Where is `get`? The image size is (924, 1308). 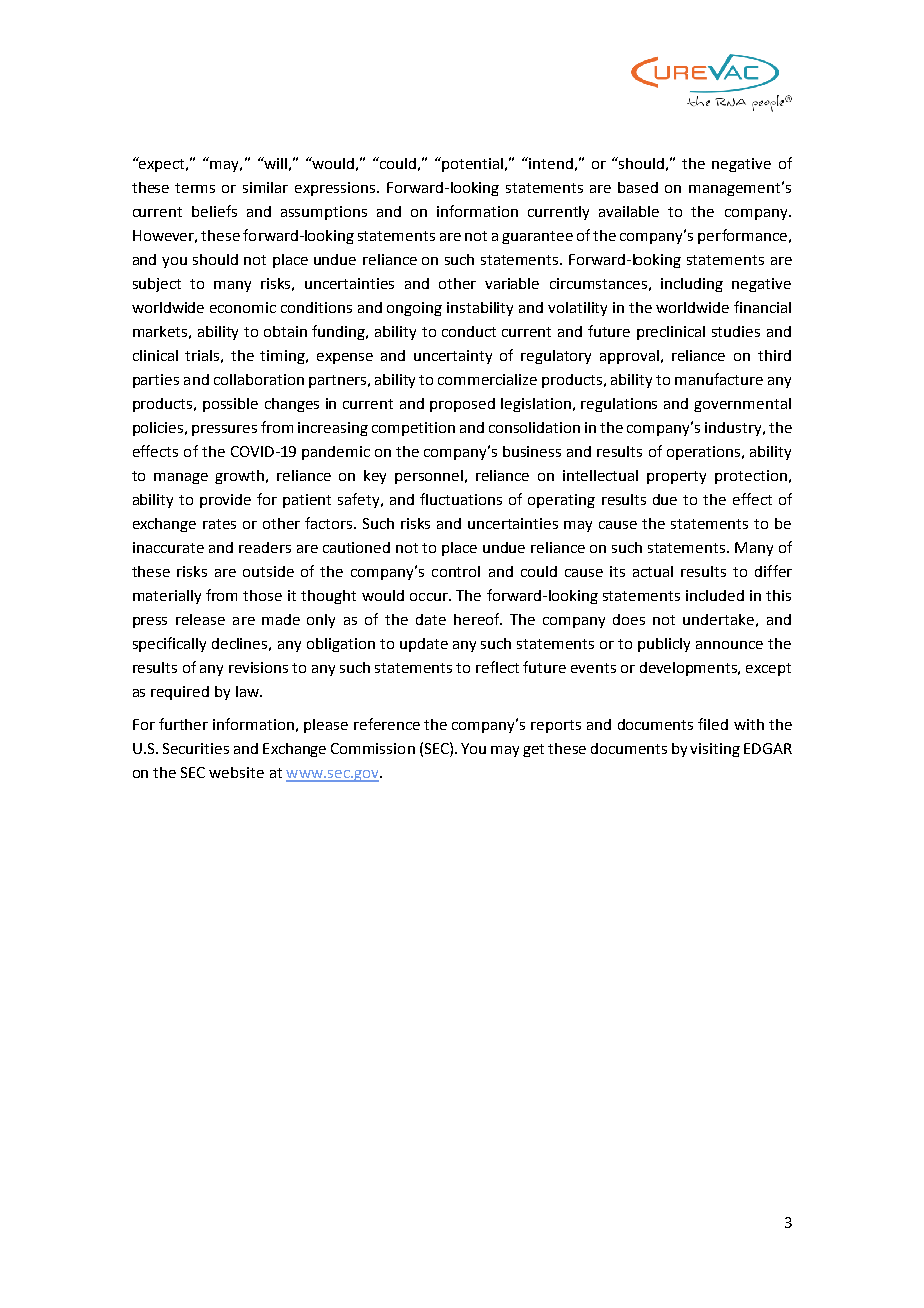
get is located at coordinates (533, 750).
